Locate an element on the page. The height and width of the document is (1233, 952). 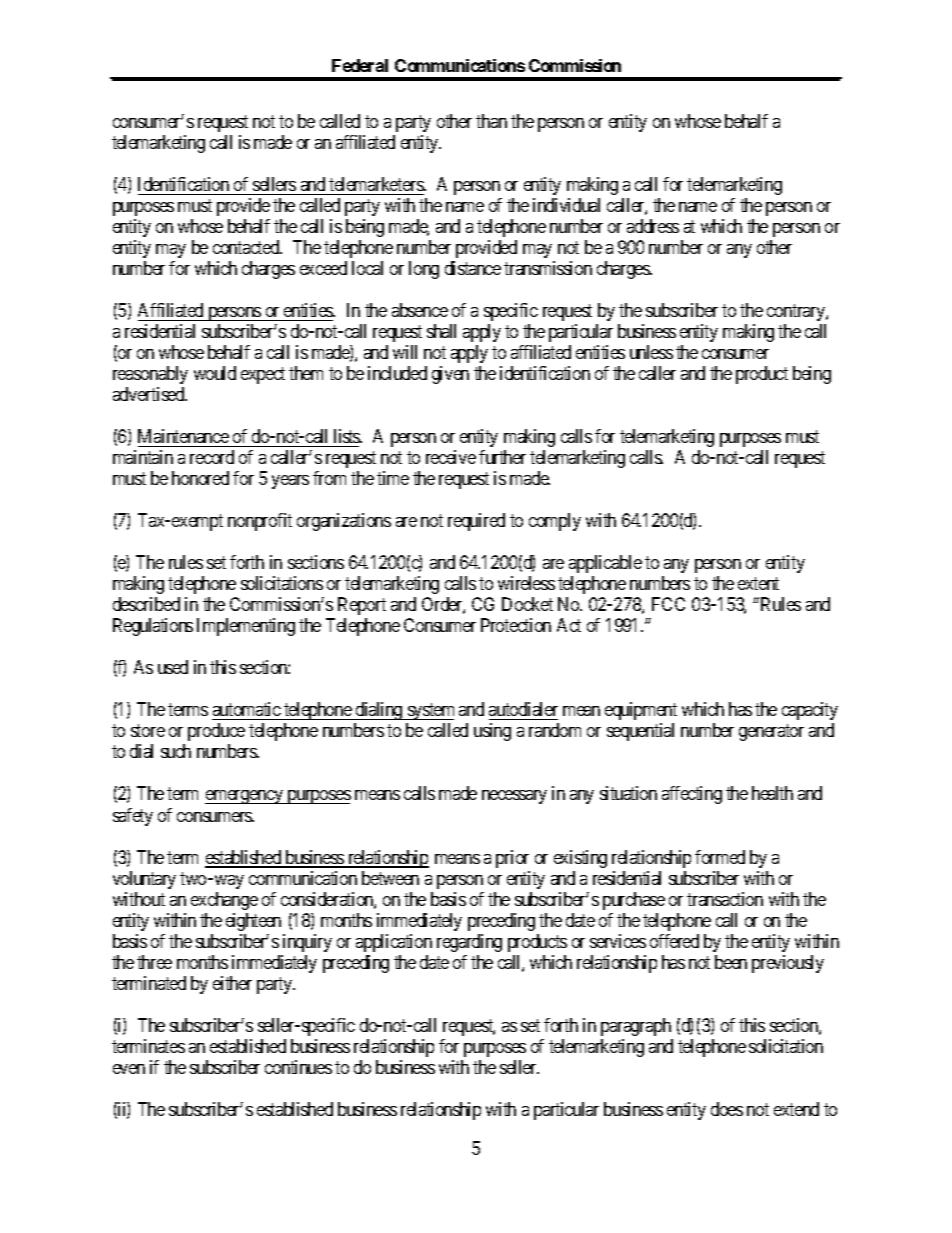
generator is located at coordinates (771, 733).
